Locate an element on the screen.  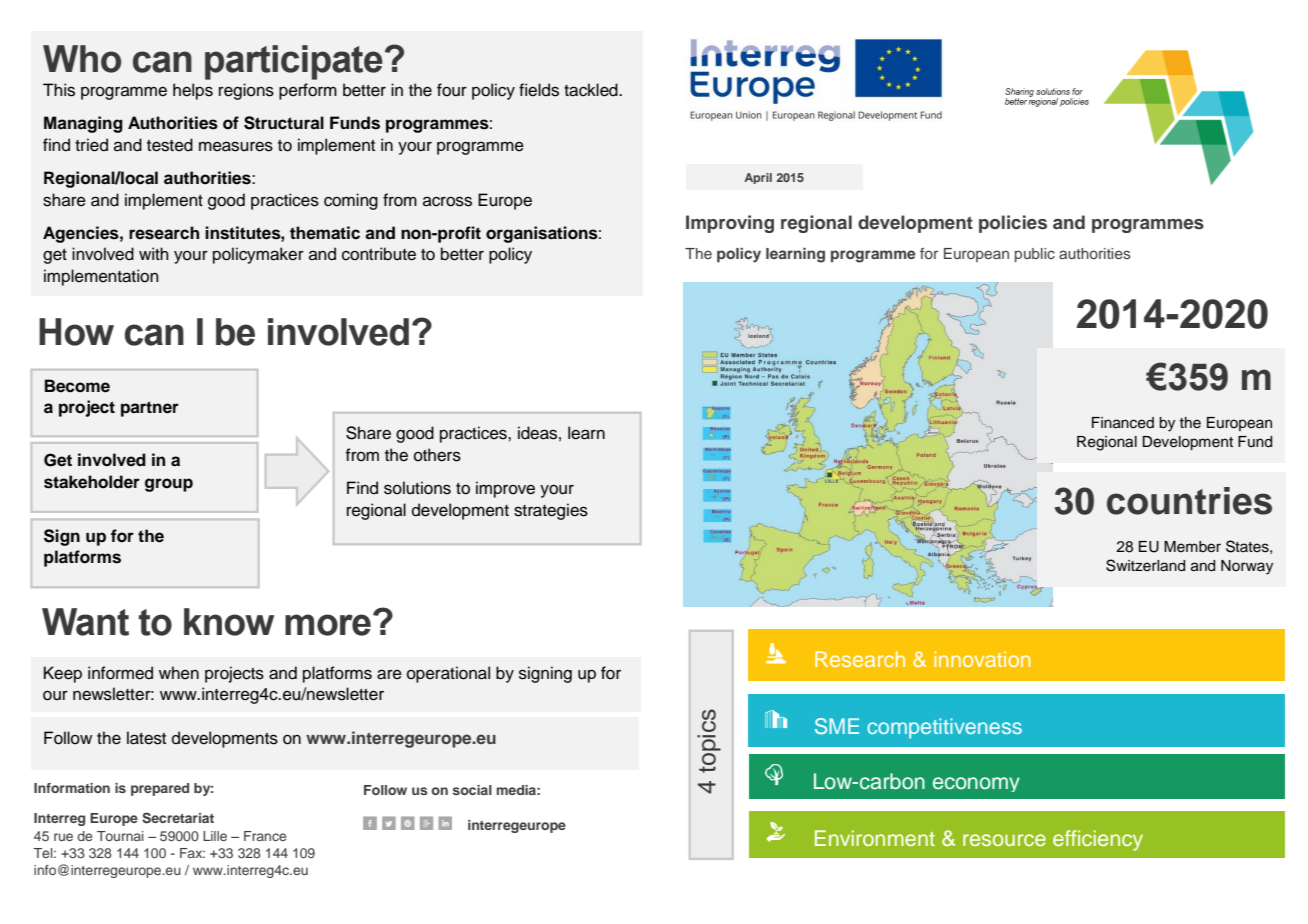
public is located at coordinates (1035, 255).
